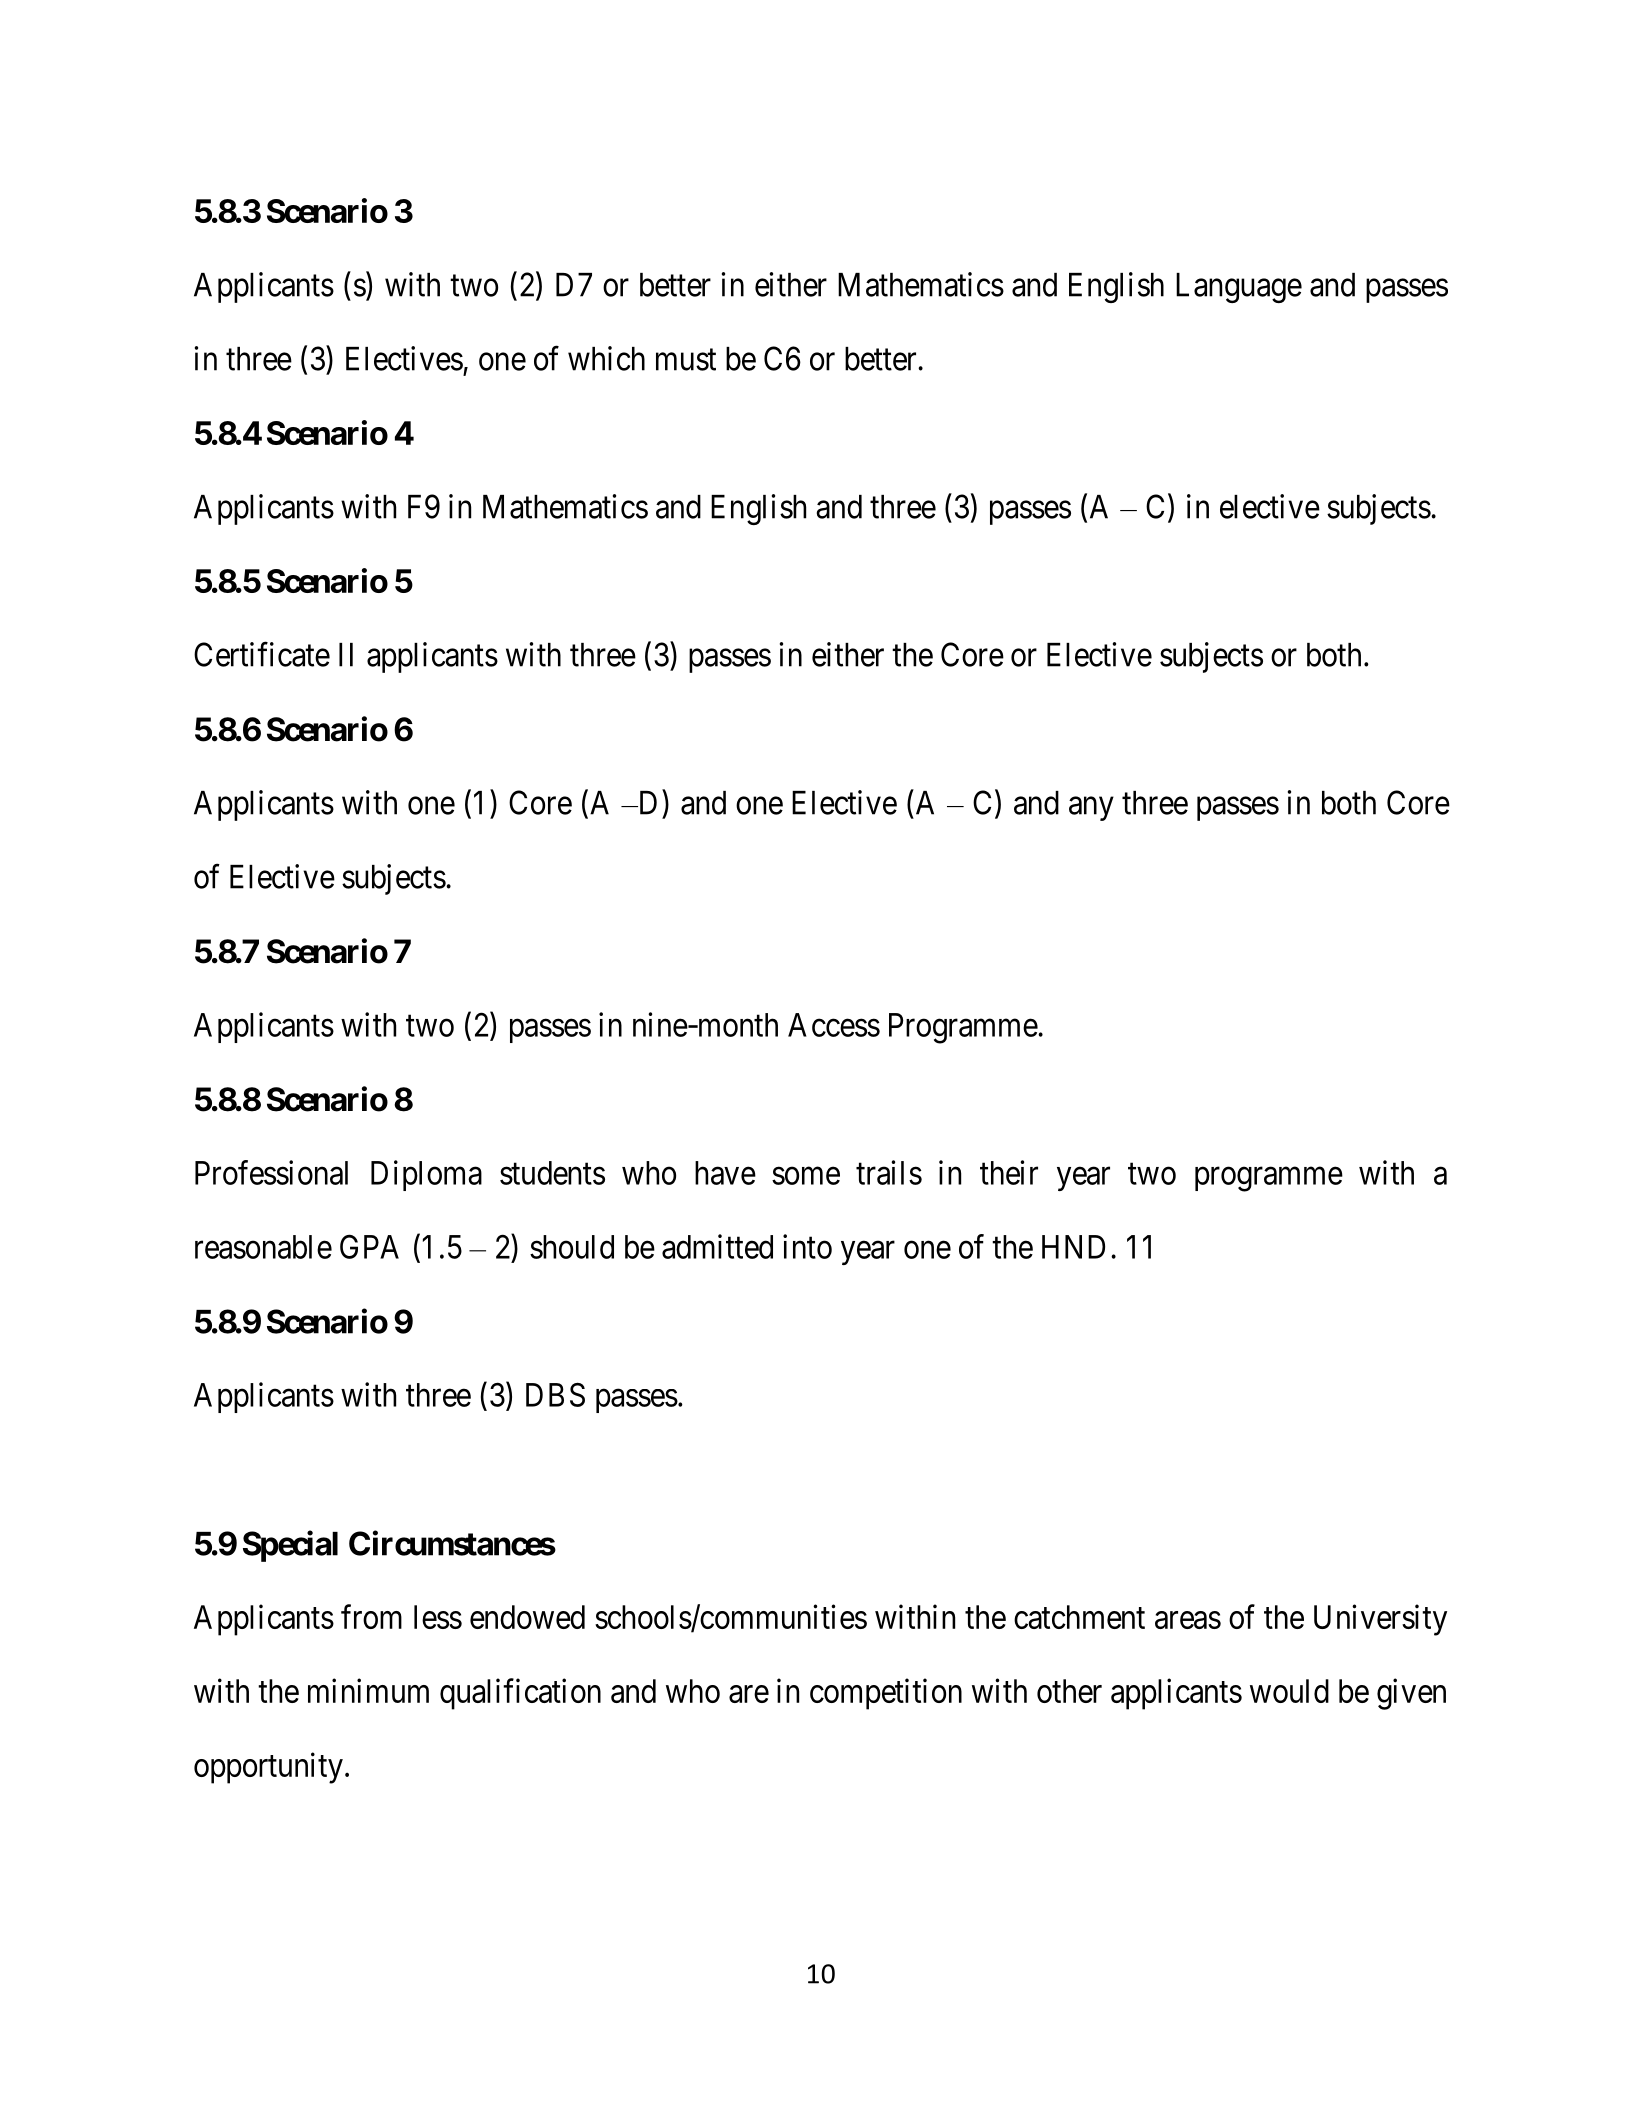 Image resolution: width=1641 pixels, height=2124 pixels. Describe the element at coordinates (1380, 1620) in the document. I see `University` at that location.
